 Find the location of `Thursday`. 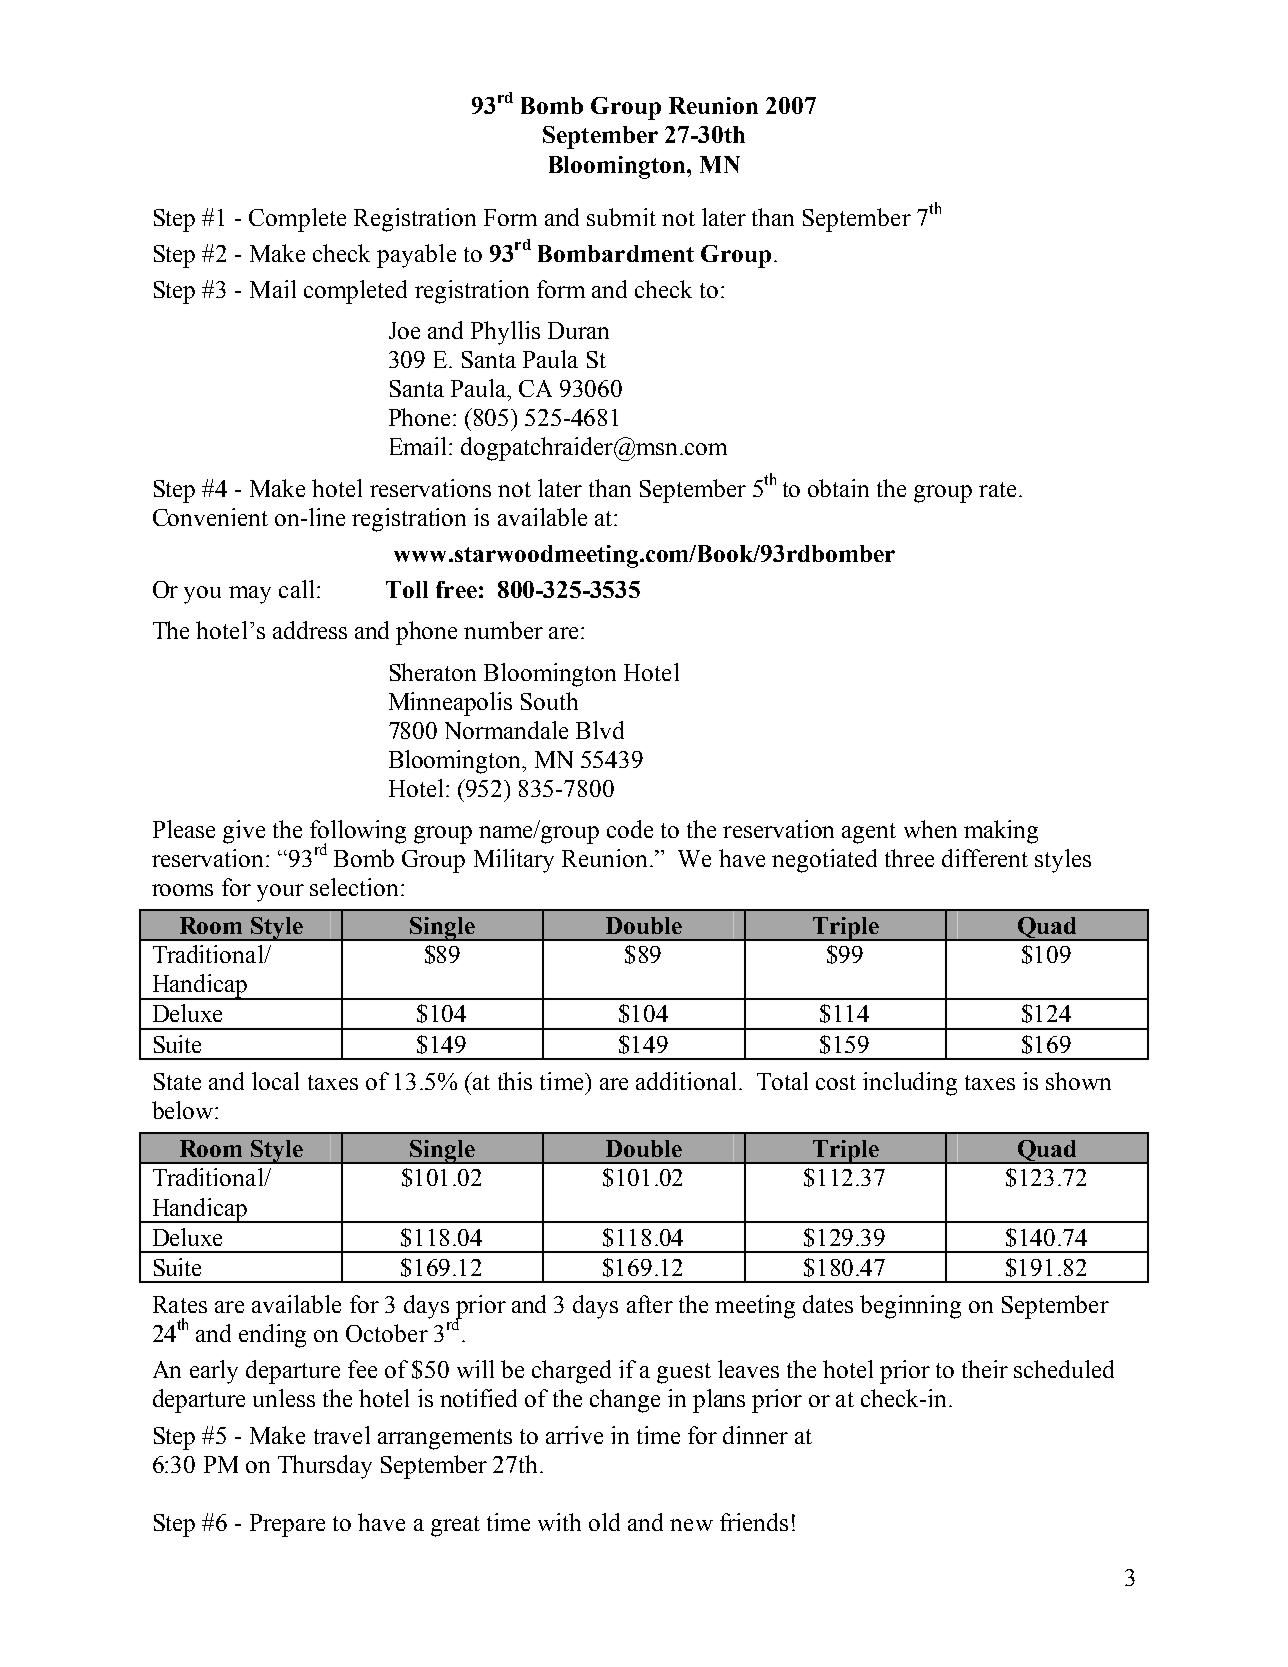

Thursday is located at coordinates (325, 1467).
